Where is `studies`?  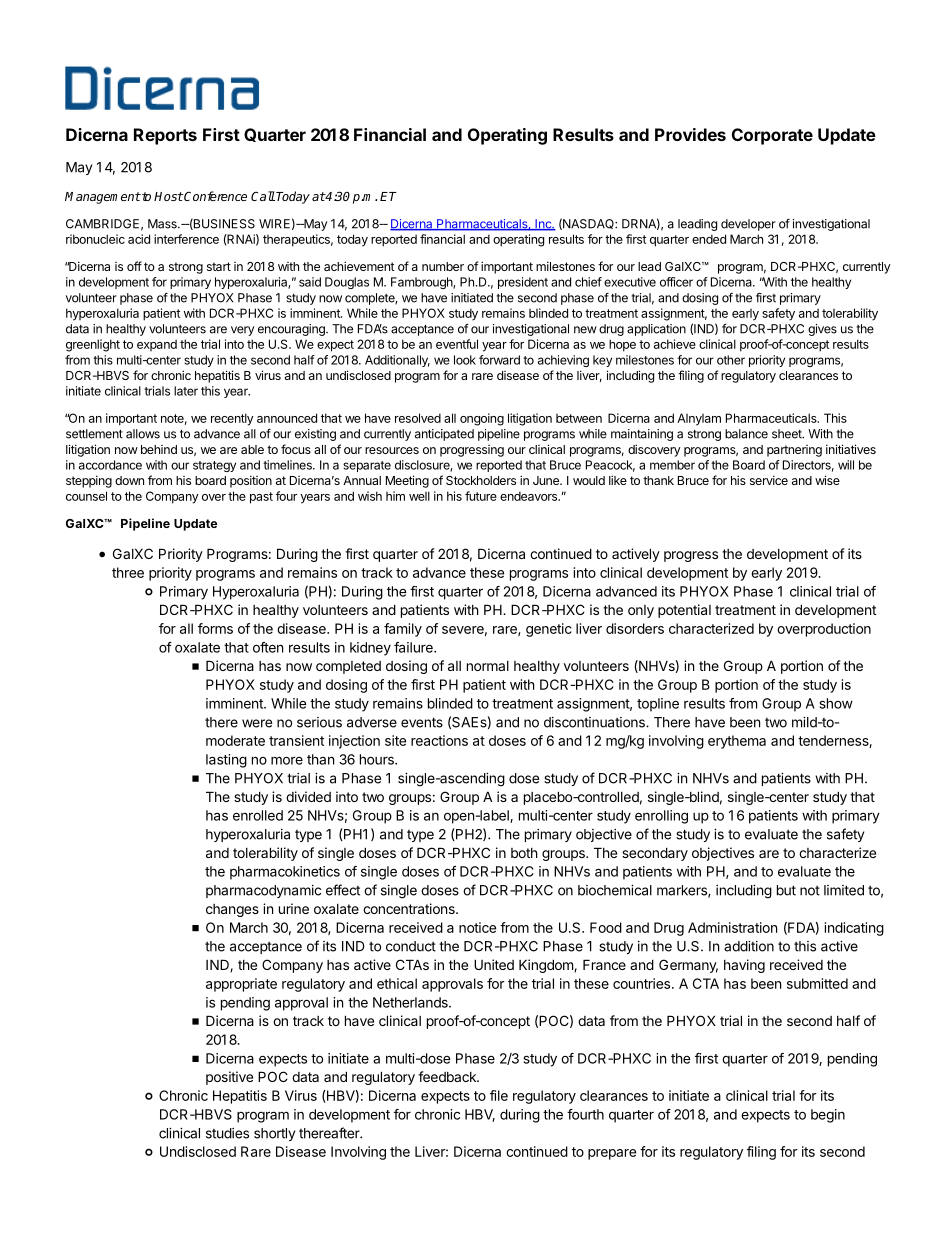 studies is located at coordinates (227, 1133).
